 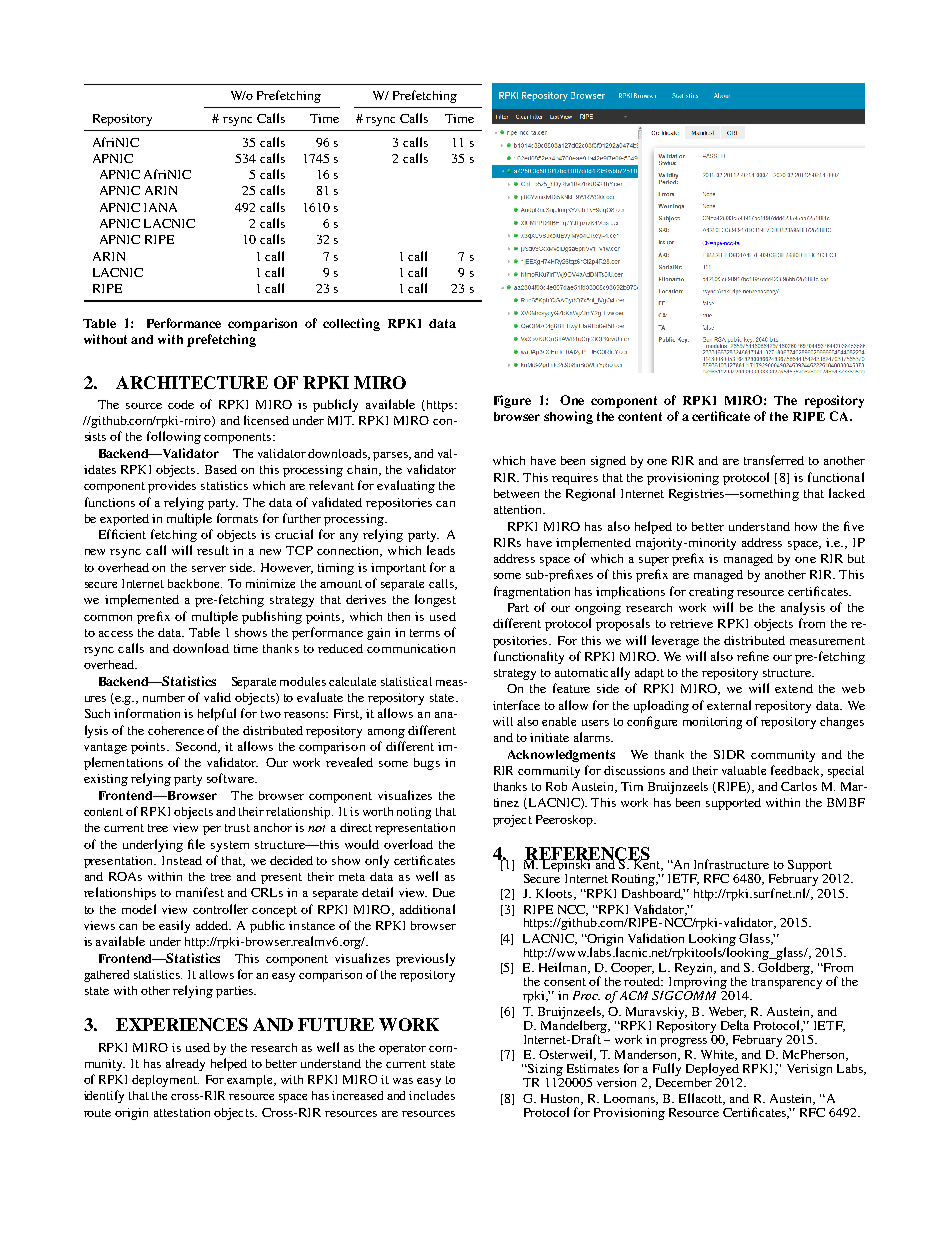 I want to click on Carlos, so click(x=799, y=786).
